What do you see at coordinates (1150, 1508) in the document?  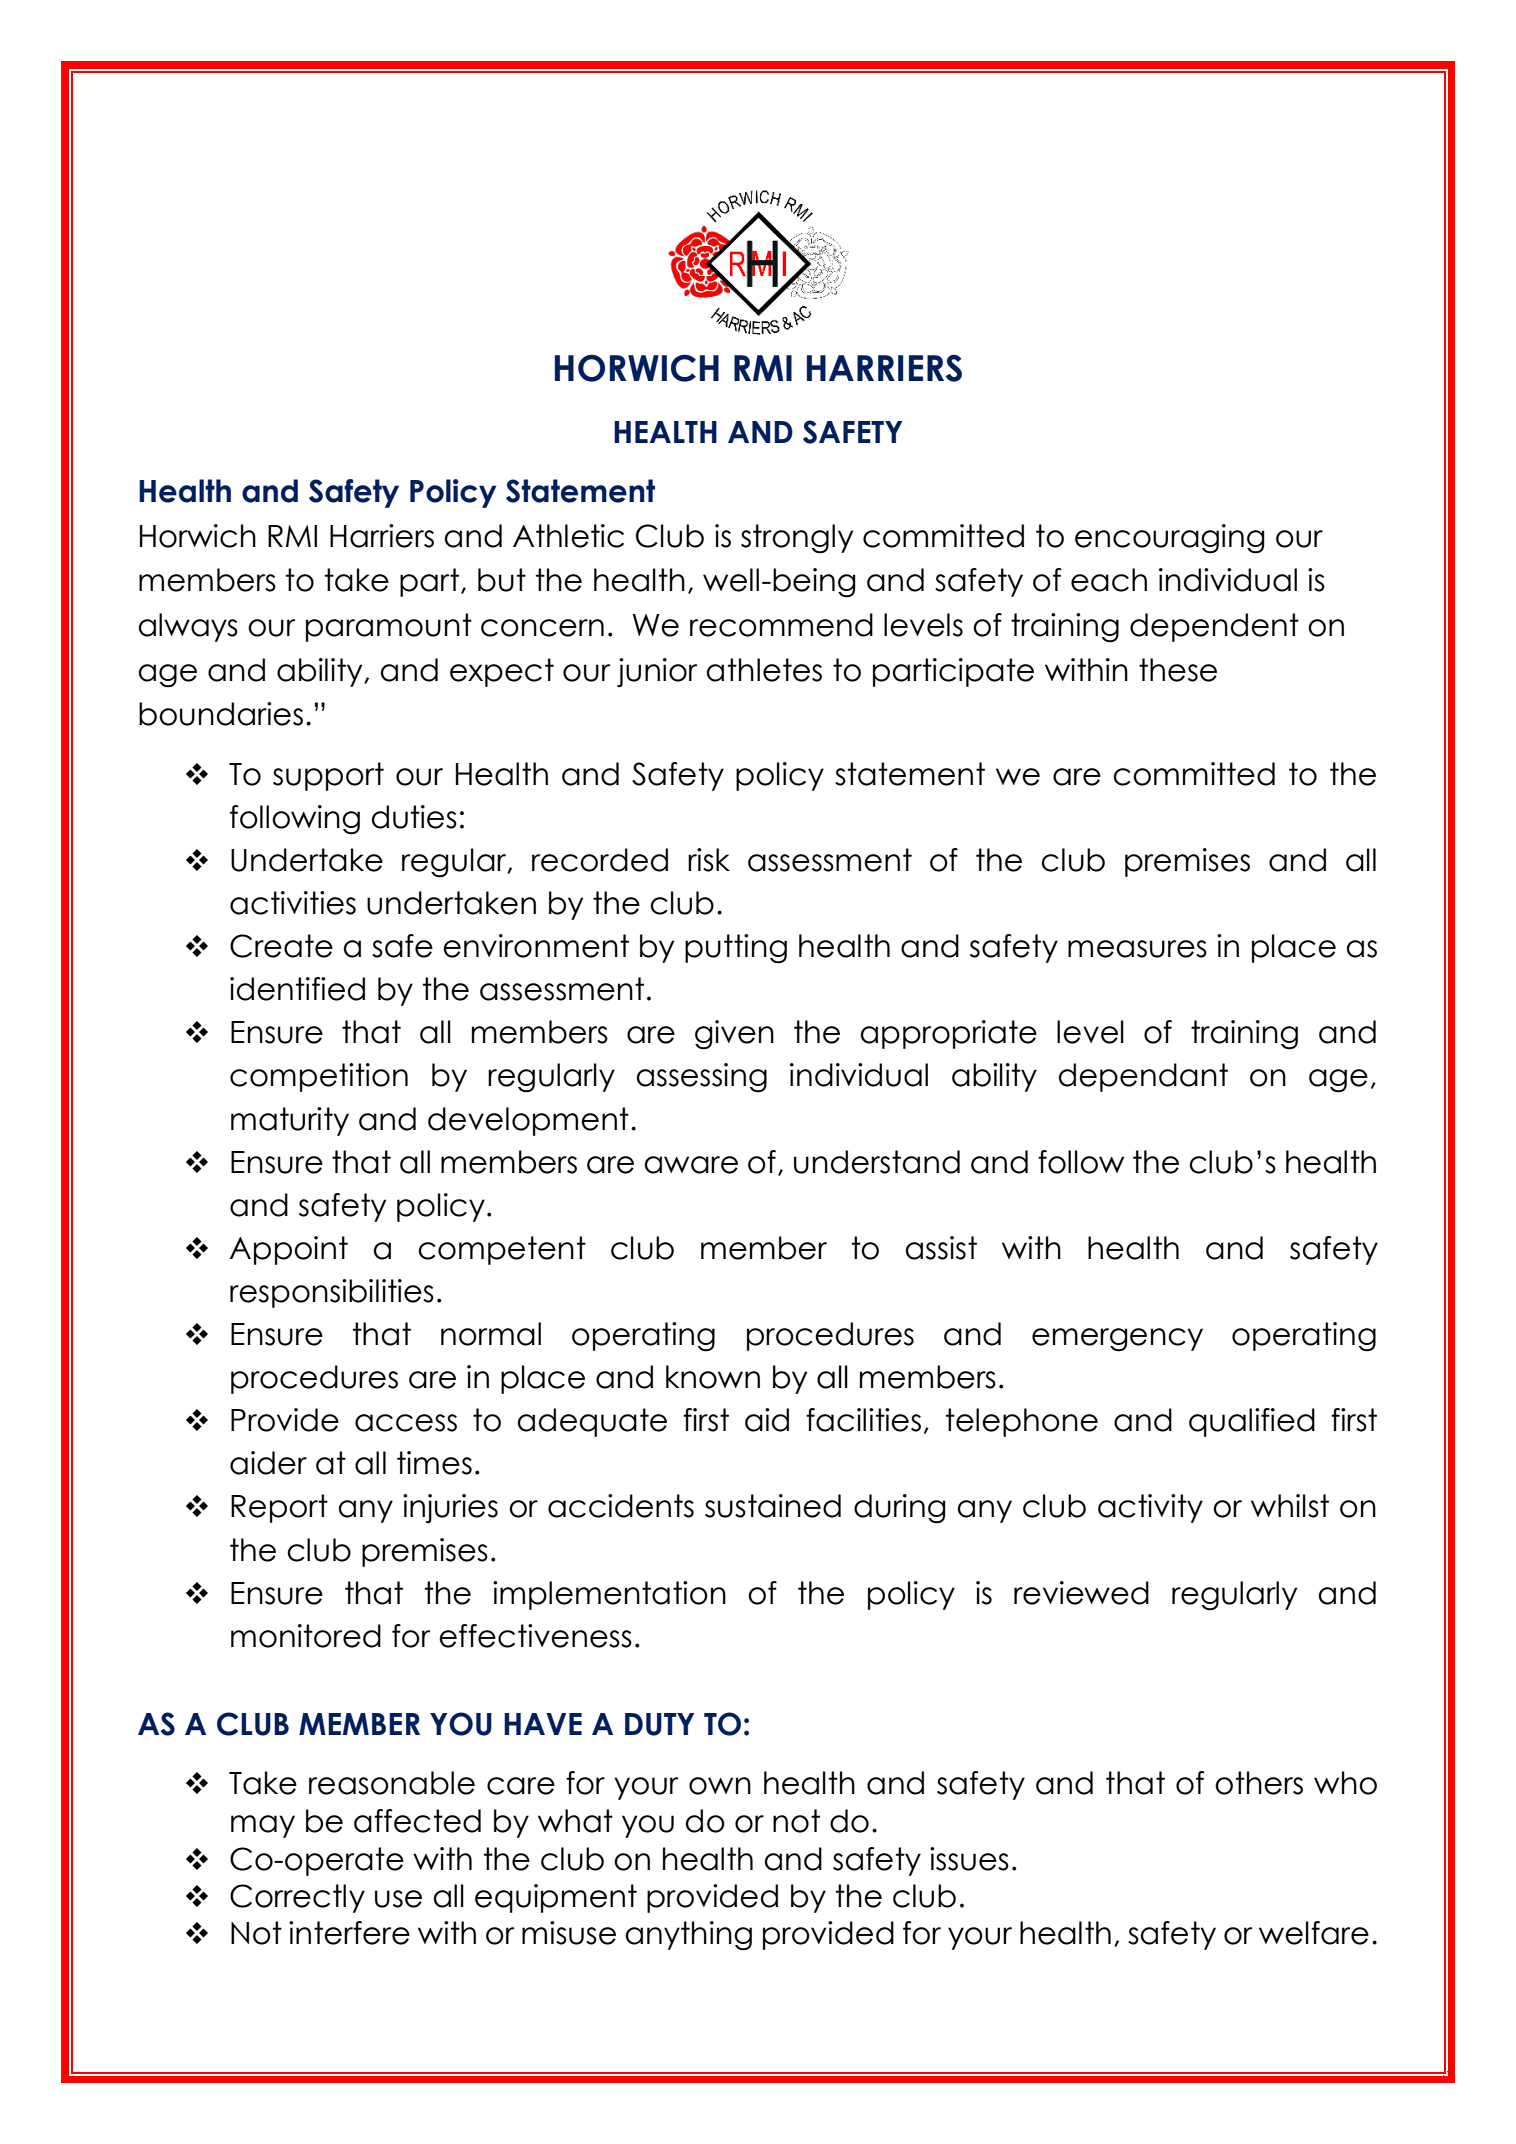 I see `activity` at bounding box center [1150, 1508].
